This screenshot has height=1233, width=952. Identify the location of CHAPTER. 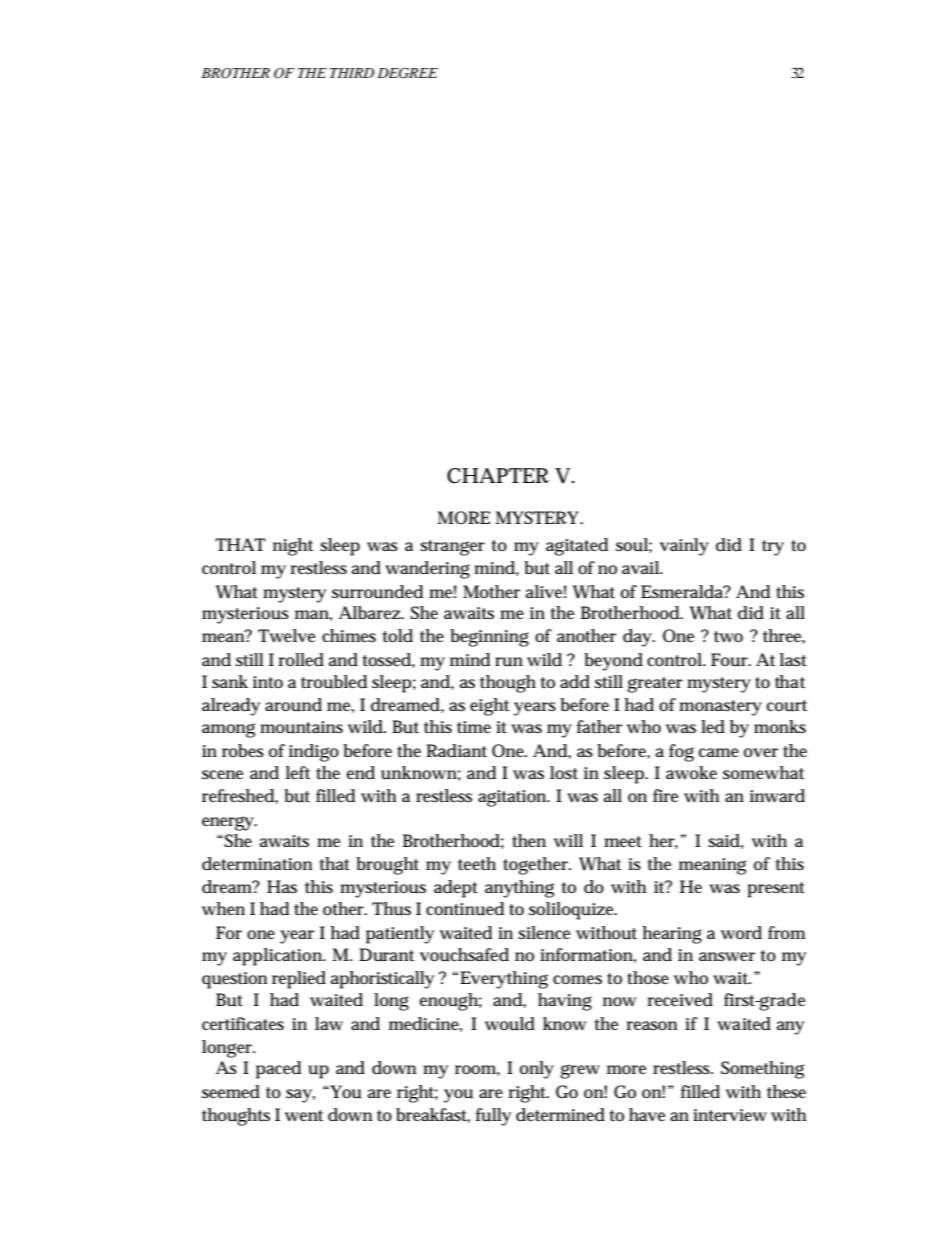
(498, 476).
